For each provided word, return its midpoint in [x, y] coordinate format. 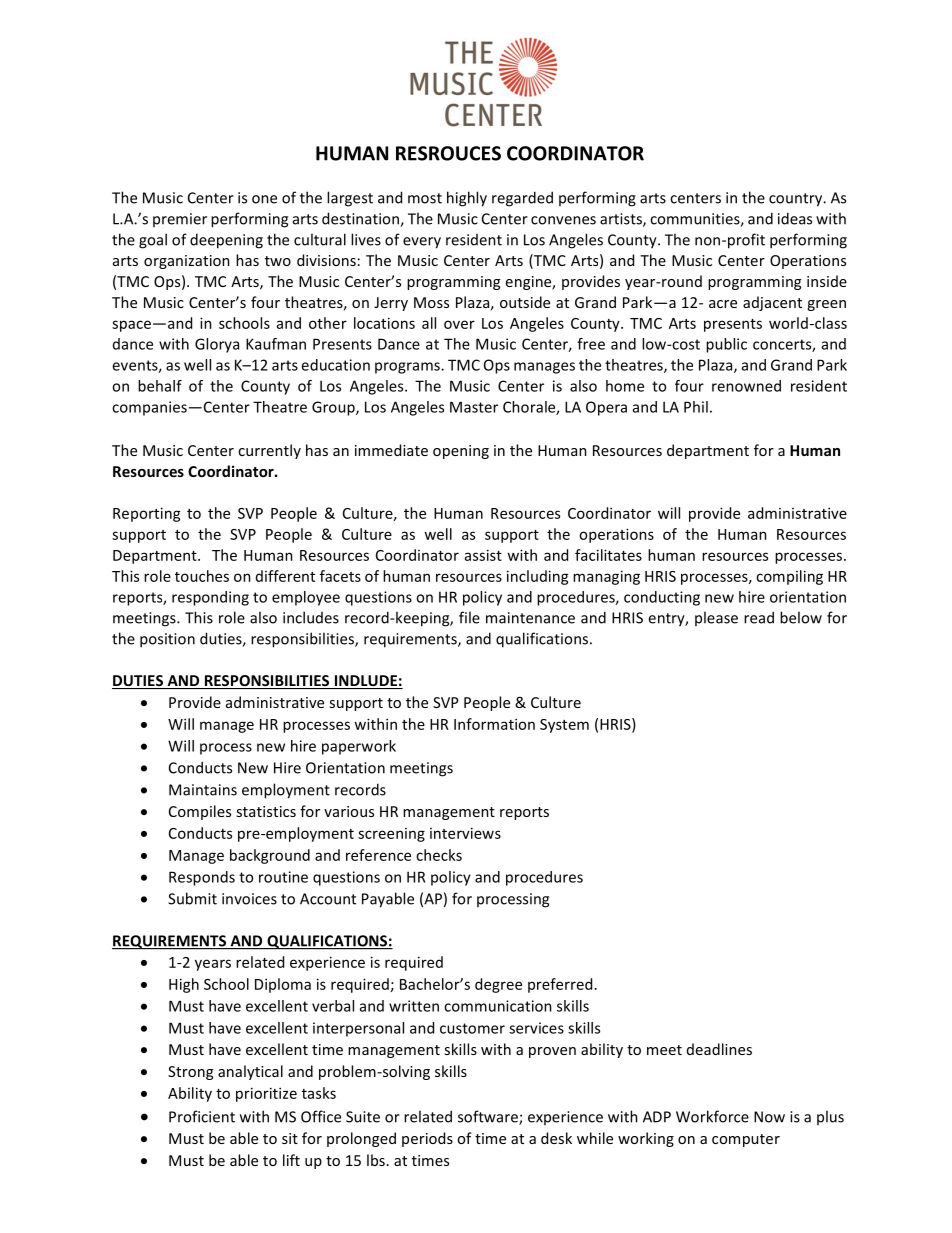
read [759, 617]
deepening [226, 241]
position [167, 640]
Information [494, 724]
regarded [522, 199]
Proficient [202, 1116]
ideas [795, 218]
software [489, 1117]
